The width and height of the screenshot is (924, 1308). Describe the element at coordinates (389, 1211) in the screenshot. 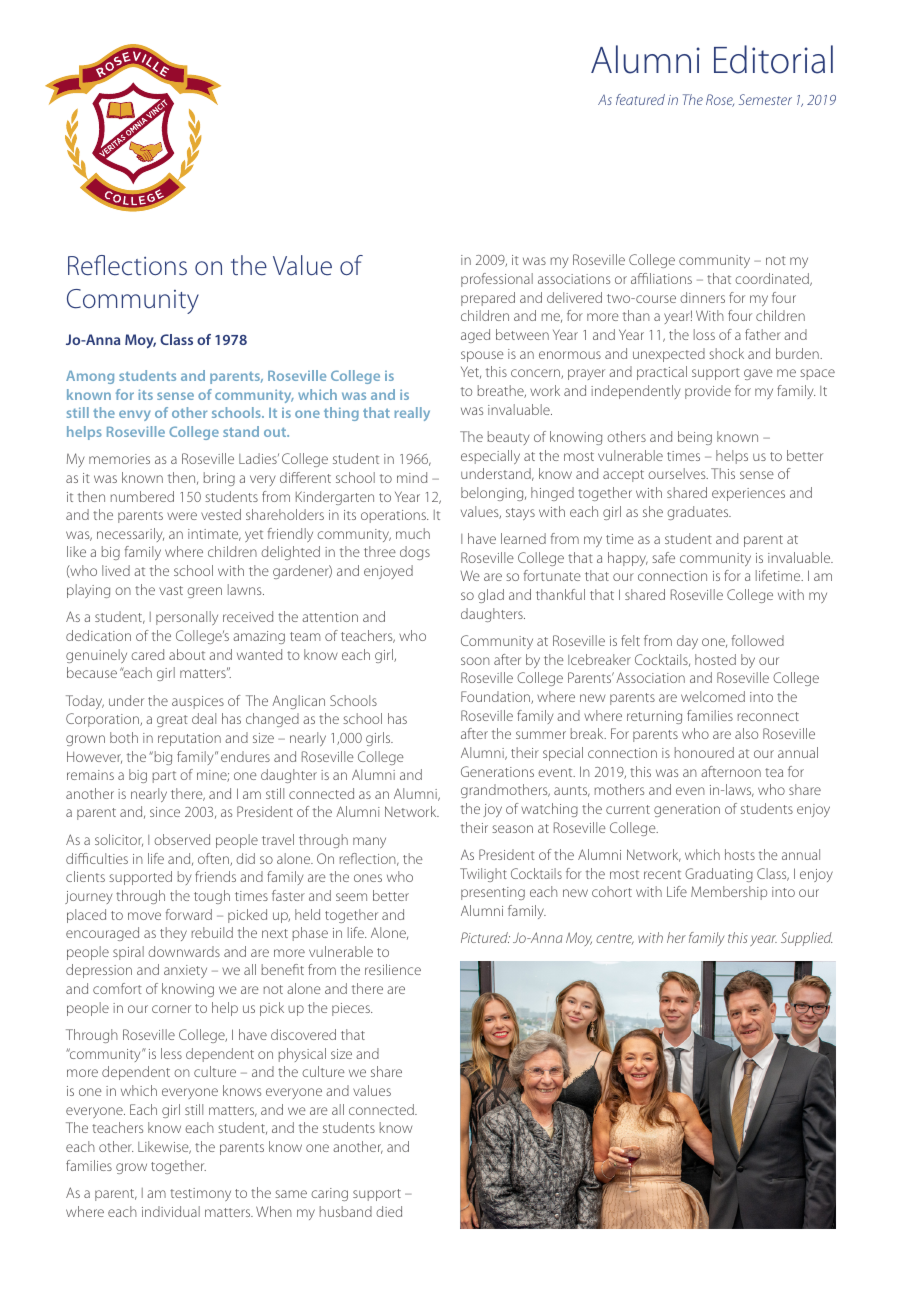

I see `died` at that location.
